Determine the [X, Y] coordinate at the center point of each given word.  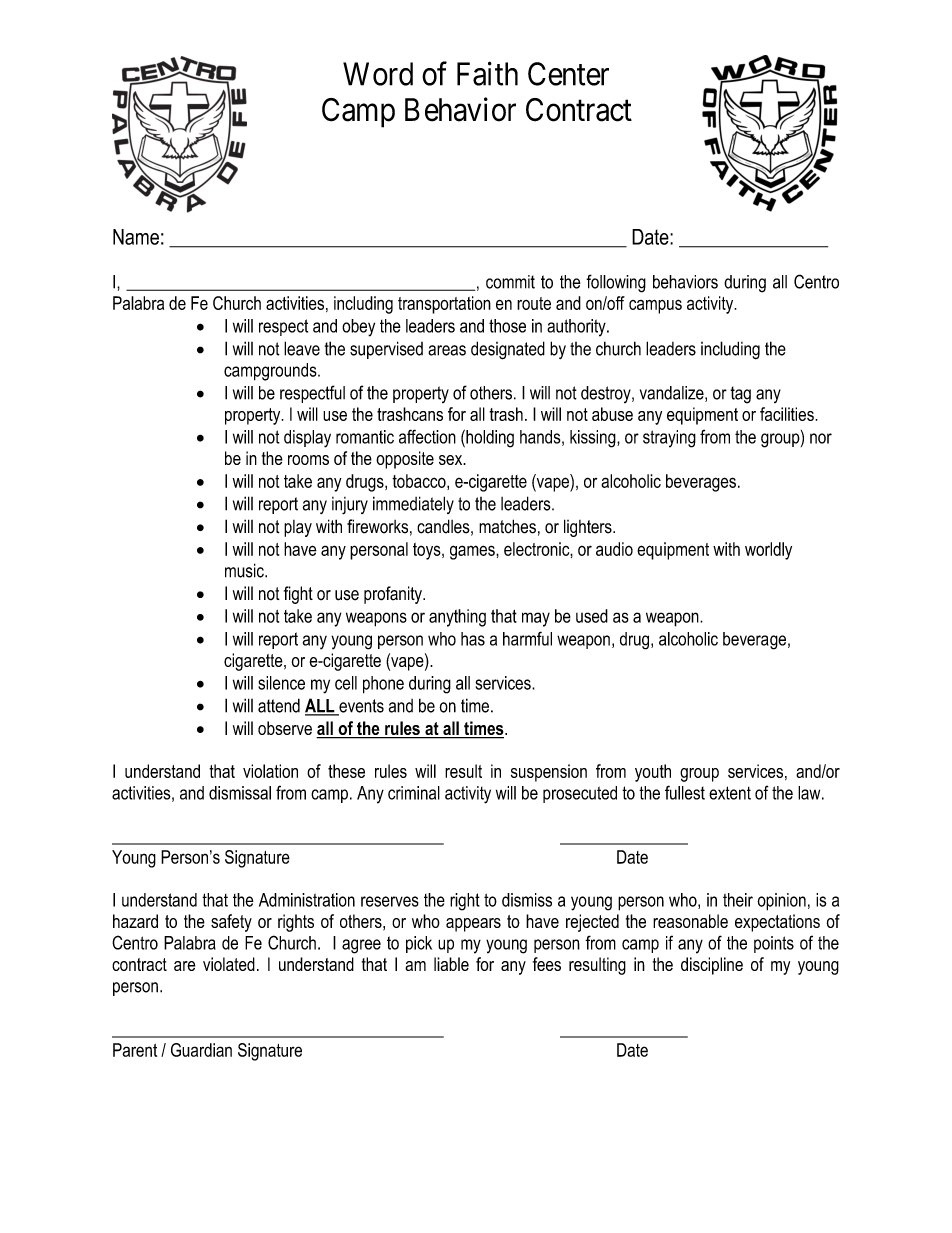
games [473, 552]
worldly [768, 551]
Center [568, 74]
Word [378, 74]
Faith [487, 73]
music [245, 570]
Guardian [201, 1050]
